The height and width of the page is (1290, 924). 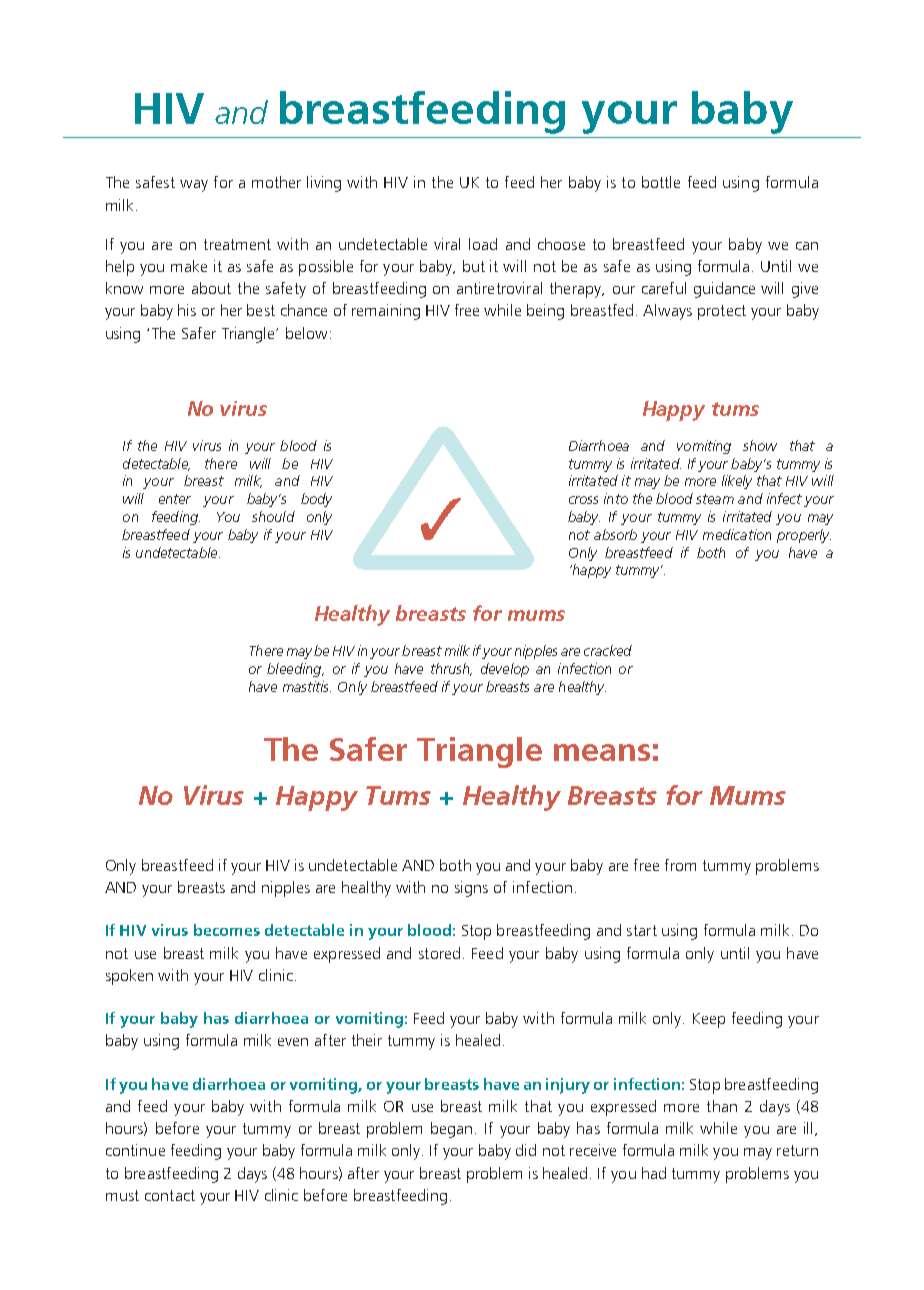 What do you see at coordinates (642, 930) in the page?
I see `start` at bounding box center [642, 930].
